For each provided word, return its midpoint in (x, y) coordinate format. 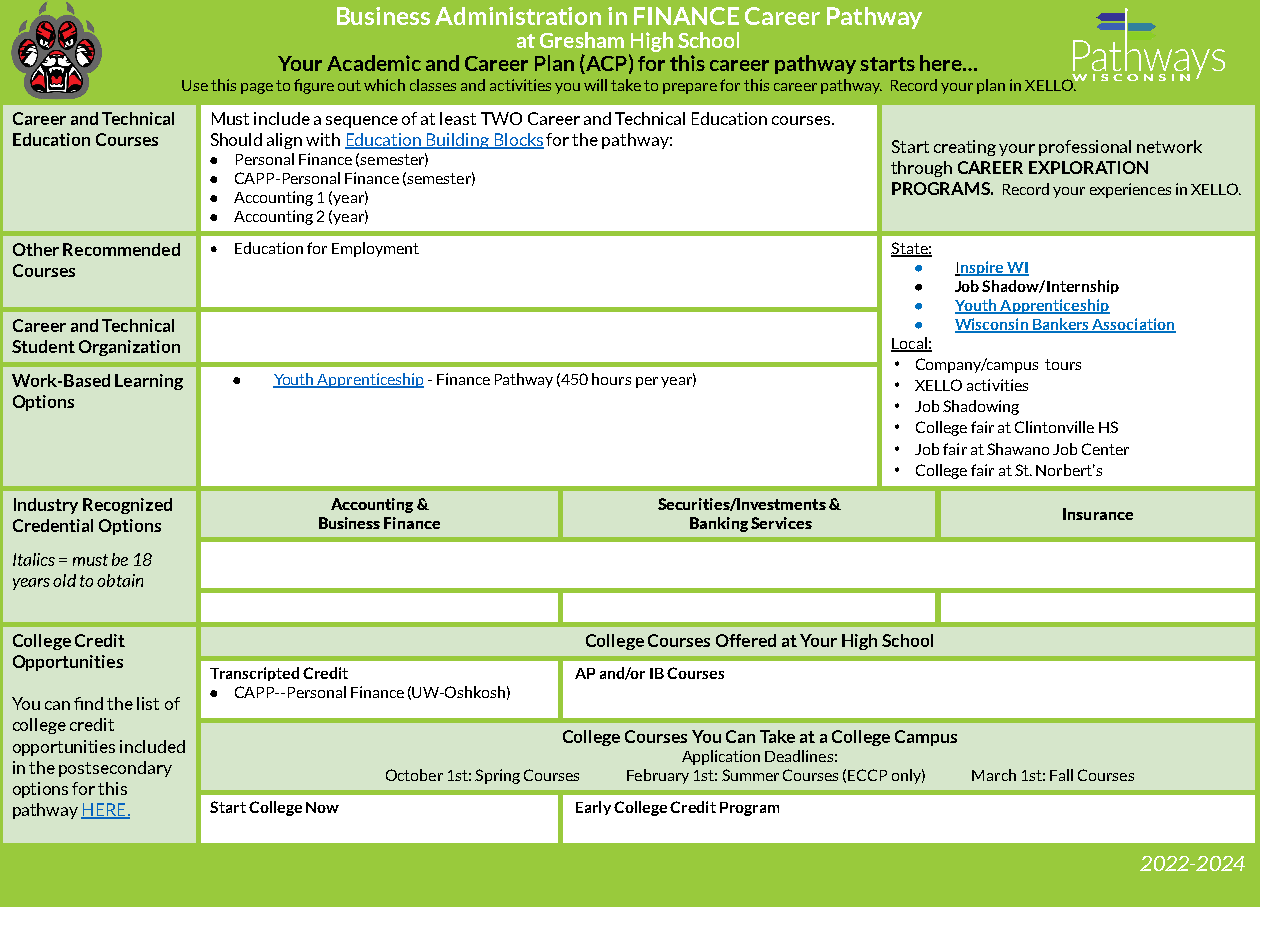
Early (593, 808)
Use (195, 85)
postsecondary (115, 769)
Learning (149, 382)
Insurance (1098, 514)
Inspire (980, 268)
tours (1063, 364)
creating (965, 148)
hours (611, 379)
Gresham (582, 40)
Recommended (121, 249)
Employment (375, 249)
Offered (746, 640)
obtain (120, 580)
